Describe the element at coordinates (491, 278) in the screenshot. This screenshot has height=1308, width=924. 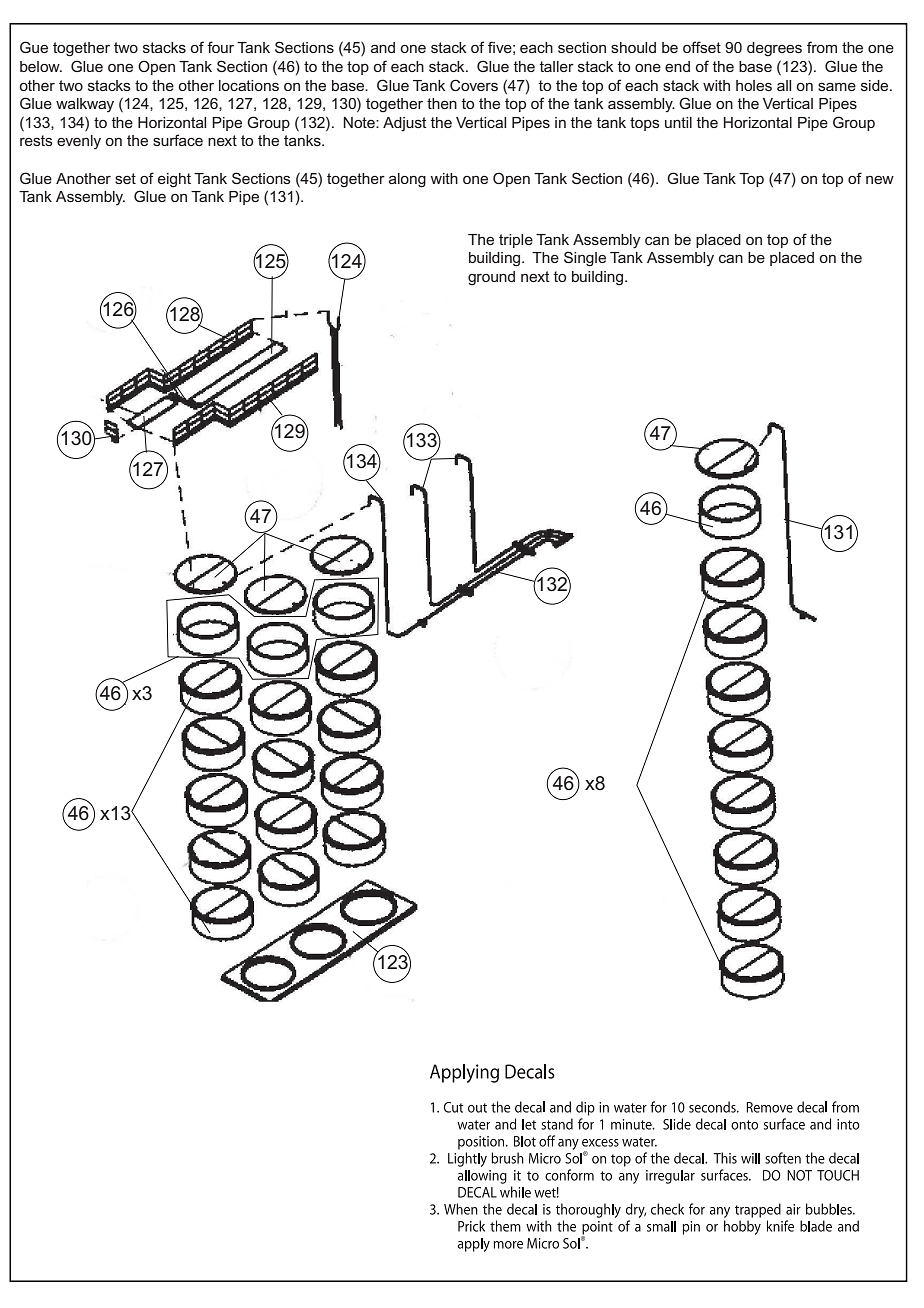
I see `ground` at that location.
